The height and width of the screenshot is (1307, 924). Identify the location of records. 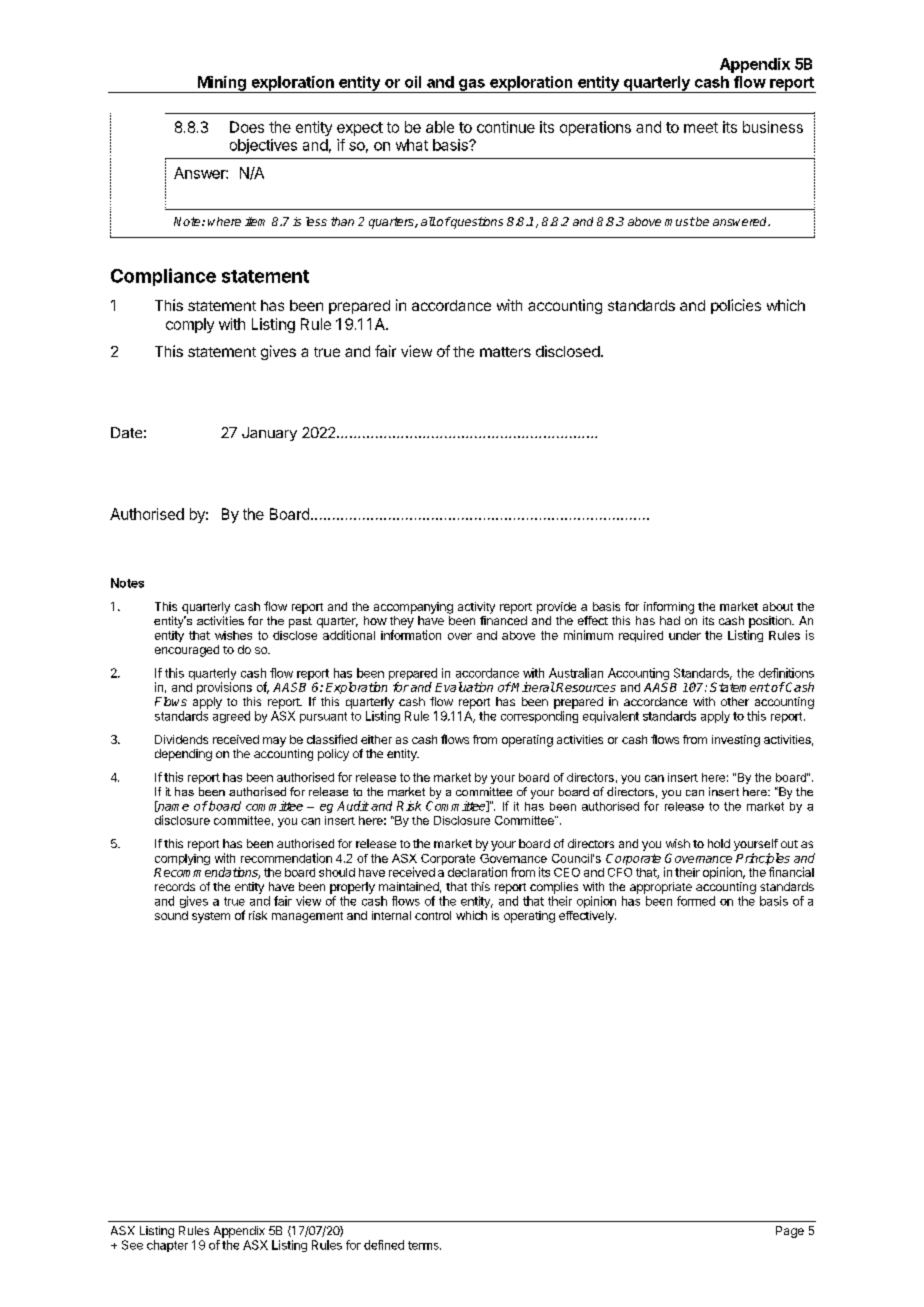
(175, 886).
